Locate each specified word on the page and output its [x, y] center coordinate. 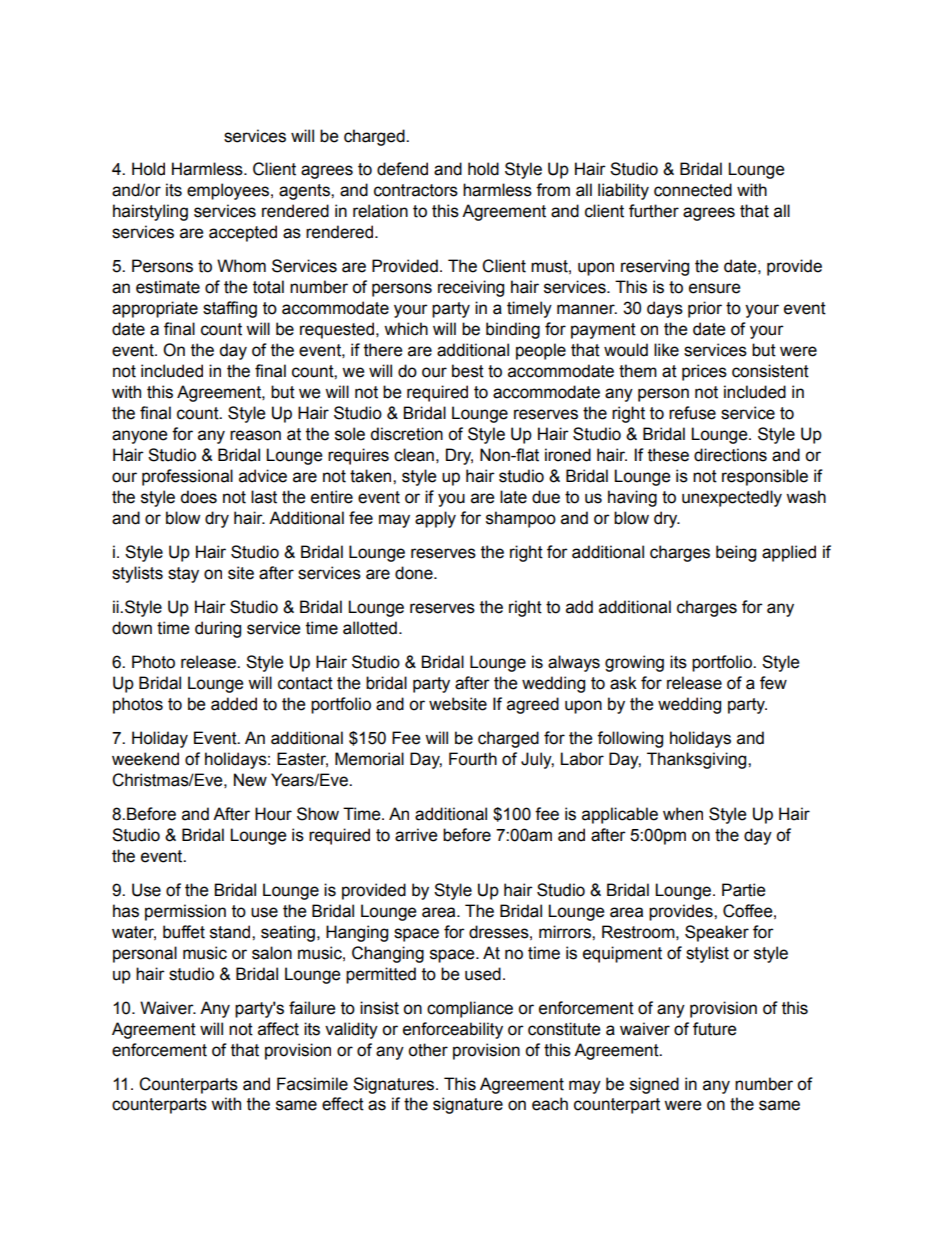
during [218, 629]
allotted [370, 628]
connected [693, 190]
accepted [243, 233]
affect [278, 1029]
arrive [416, 835]
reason [255, 435]
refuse [692, 413]
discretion [406, 434]
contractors [416, 190]
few [773, 683]
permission [185, 912]
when [683, 814]
